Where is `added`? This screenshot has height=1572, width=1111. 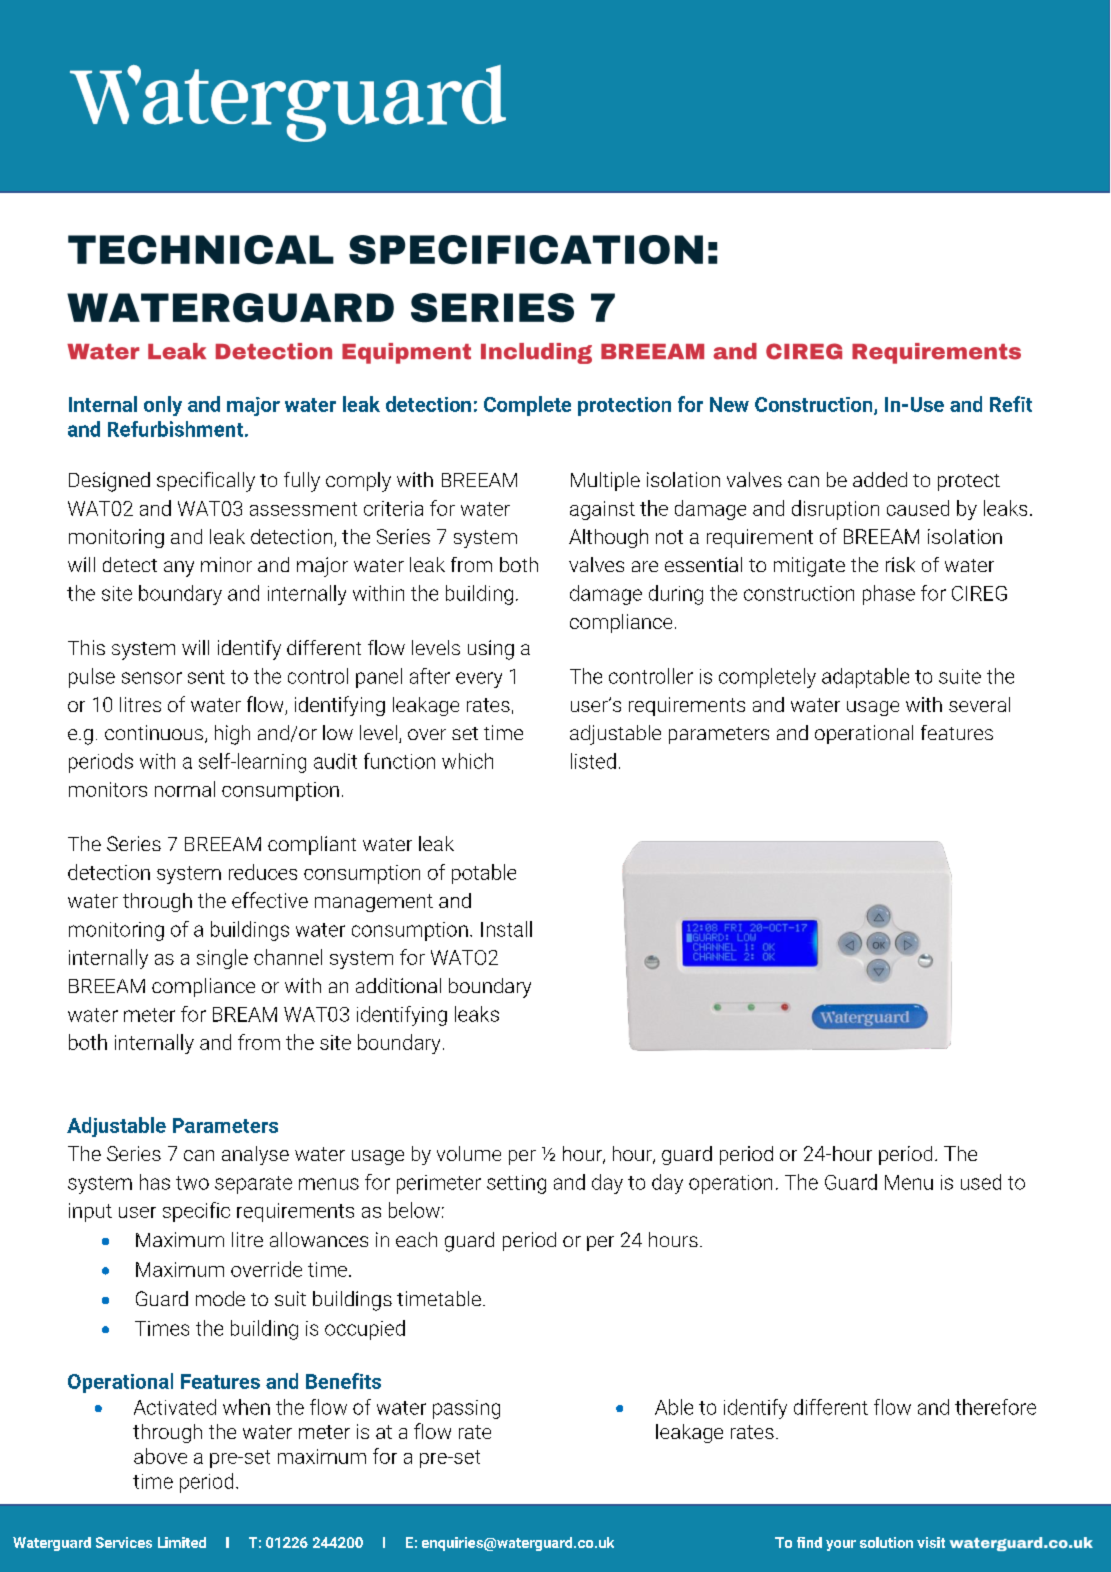 added is located at coordinates (880, 479).
